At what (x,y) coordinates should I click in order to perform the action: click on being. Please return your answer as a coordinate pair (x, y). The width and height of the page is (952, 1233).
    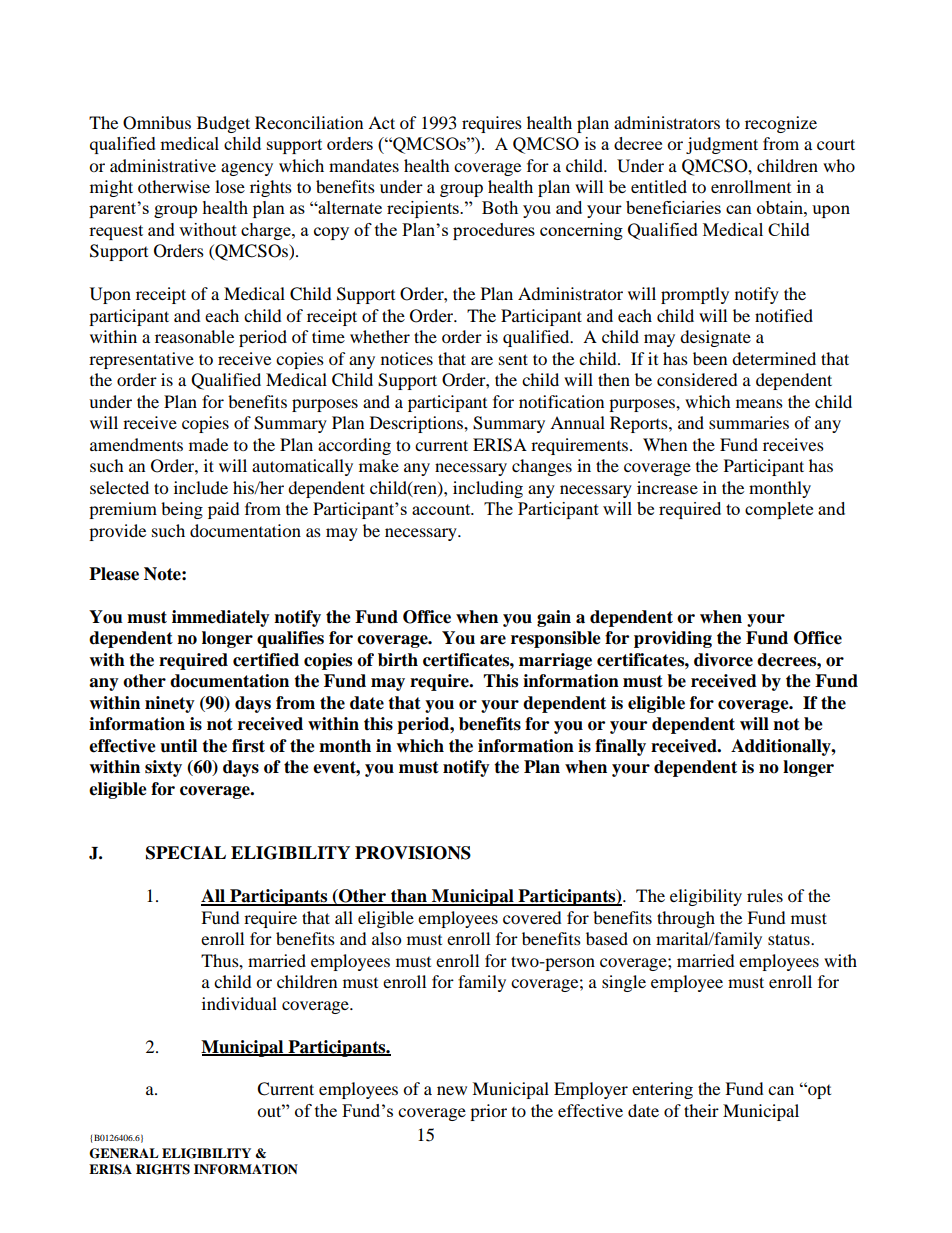
    Looking at the image, I should click on (182, 510).
